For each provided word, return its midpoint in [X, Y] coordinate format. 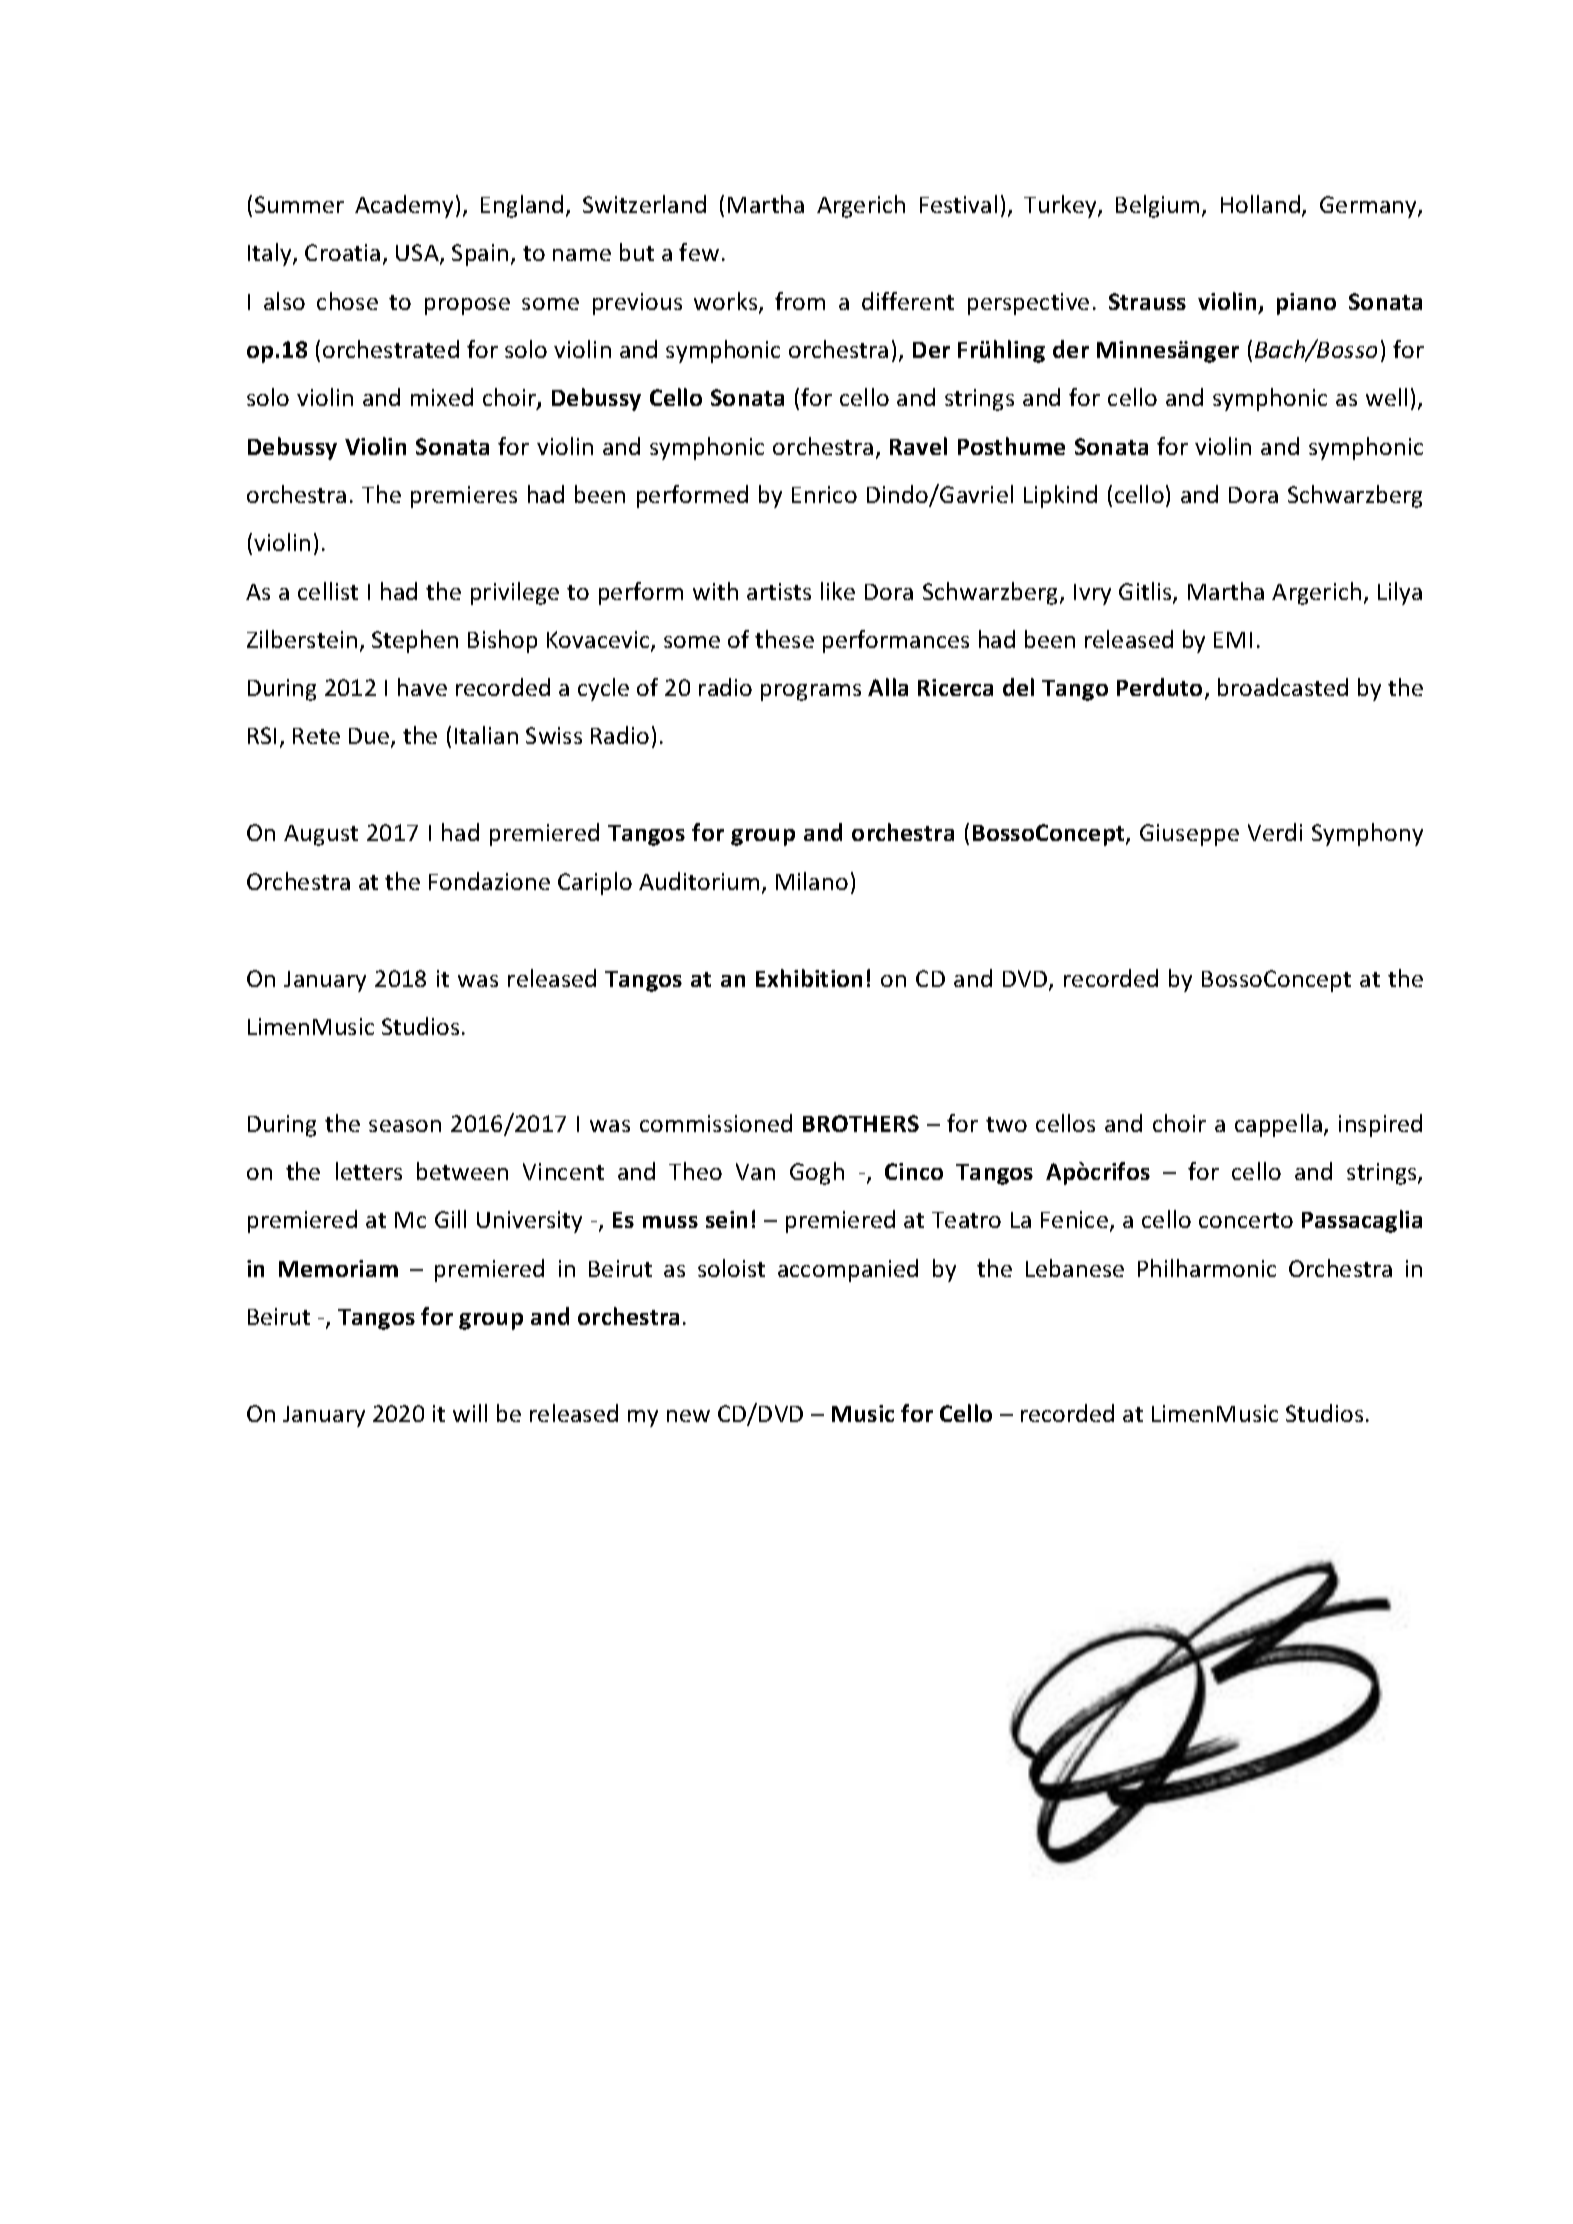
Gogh [817, 1173]
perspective [1028, 304]
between [462, 1171]
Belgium [1157, 206]
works [727, 302]
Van [755, 1171]
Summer [299, 204]
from [800, 301]
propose [467, 306]
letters [369, 1171]
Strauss [1147, 301]
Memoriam [338, 1268]
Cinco [914, 1171]
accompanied [848, 1270]
